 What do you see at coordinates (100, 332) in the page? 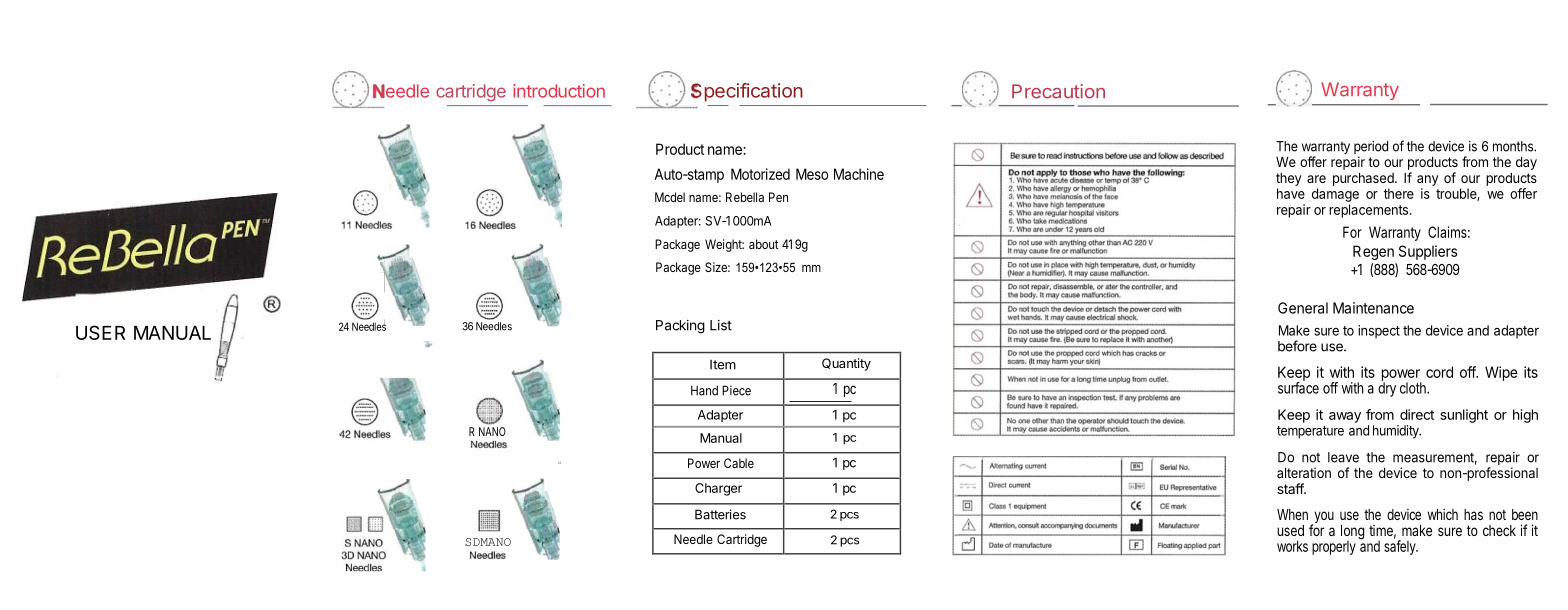
I see `USER` at bounding box center [100, 332].
